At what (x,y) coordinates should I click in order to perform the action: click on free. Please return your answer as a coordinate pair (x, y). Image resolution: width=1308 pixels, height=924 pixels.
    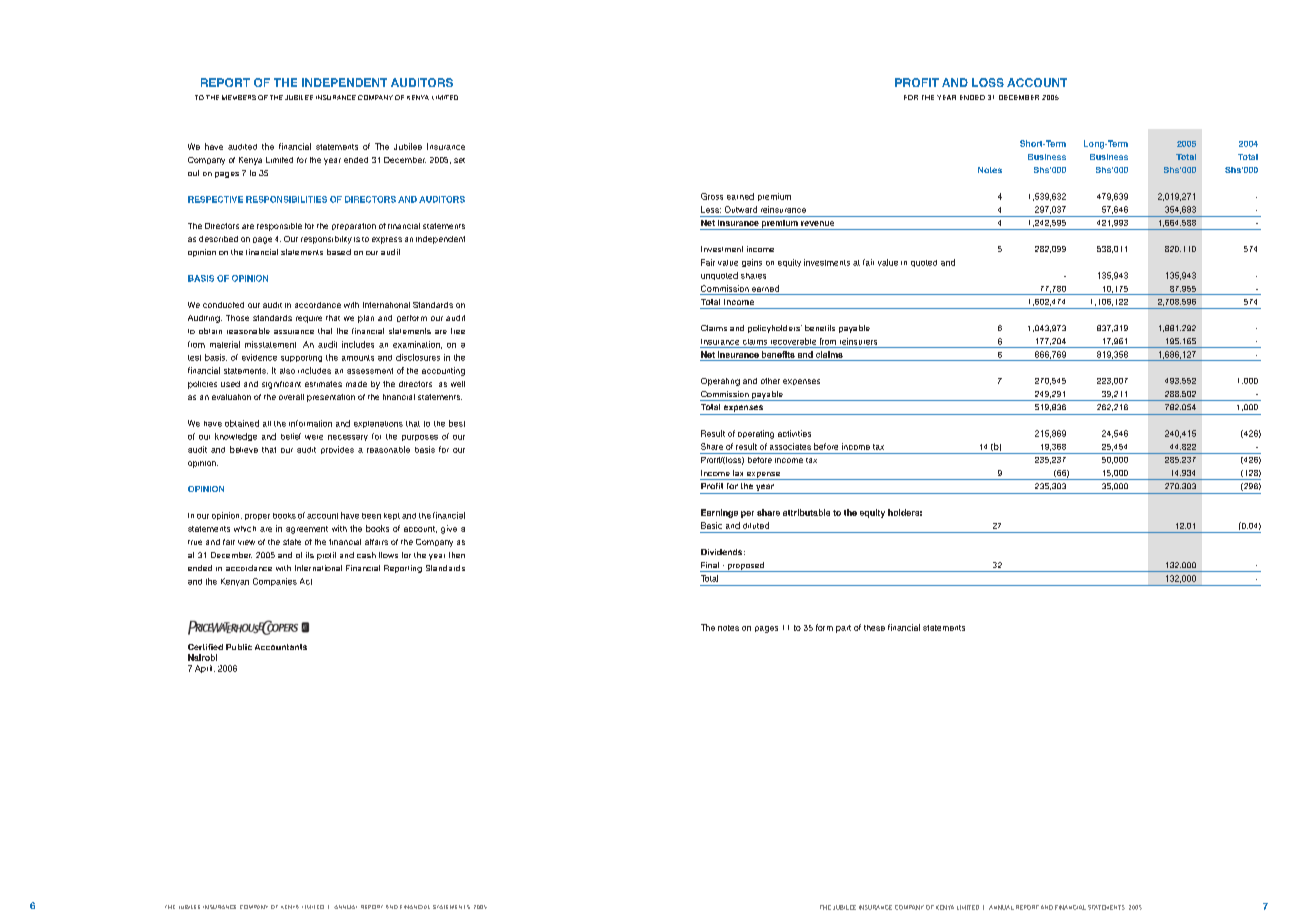
    Looking at the image, I should click on (458, 331).
